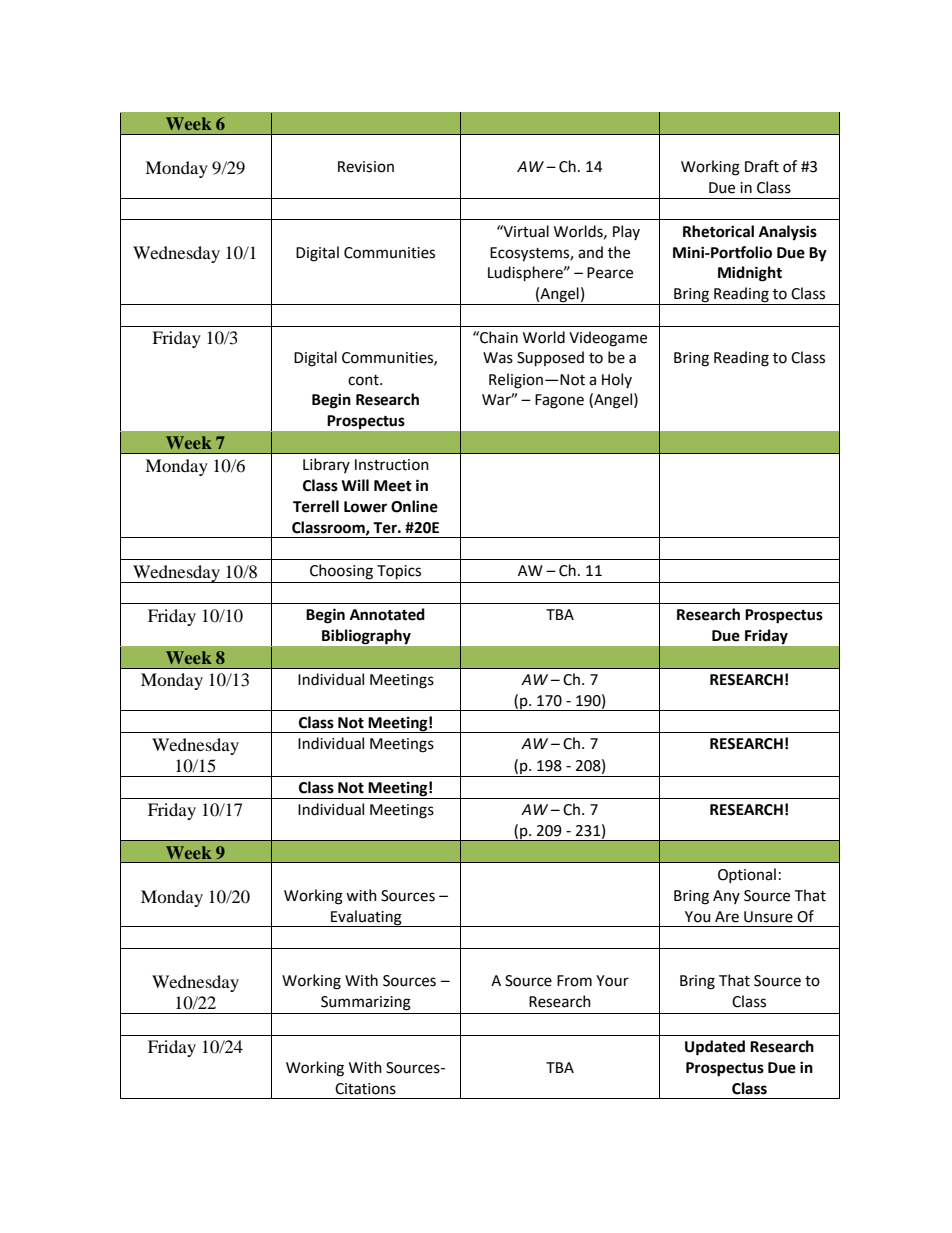 This document has width=952, height=1233. I want to click on Topics, so click(399, 572).
